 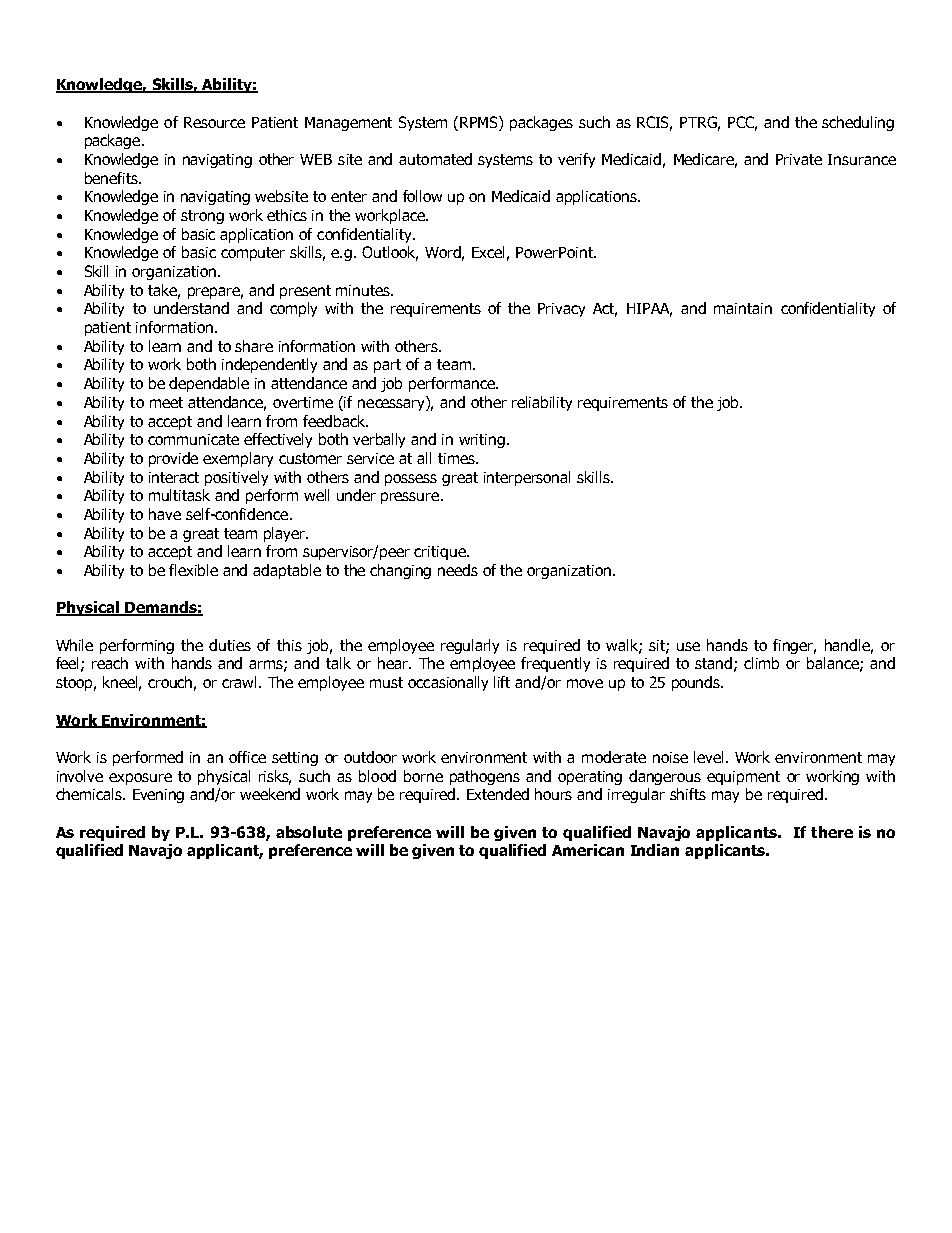 What do you see at coordinates (527, 478) in the screenshot?
I see `interpersonal` at bounding box center [527, 478].
